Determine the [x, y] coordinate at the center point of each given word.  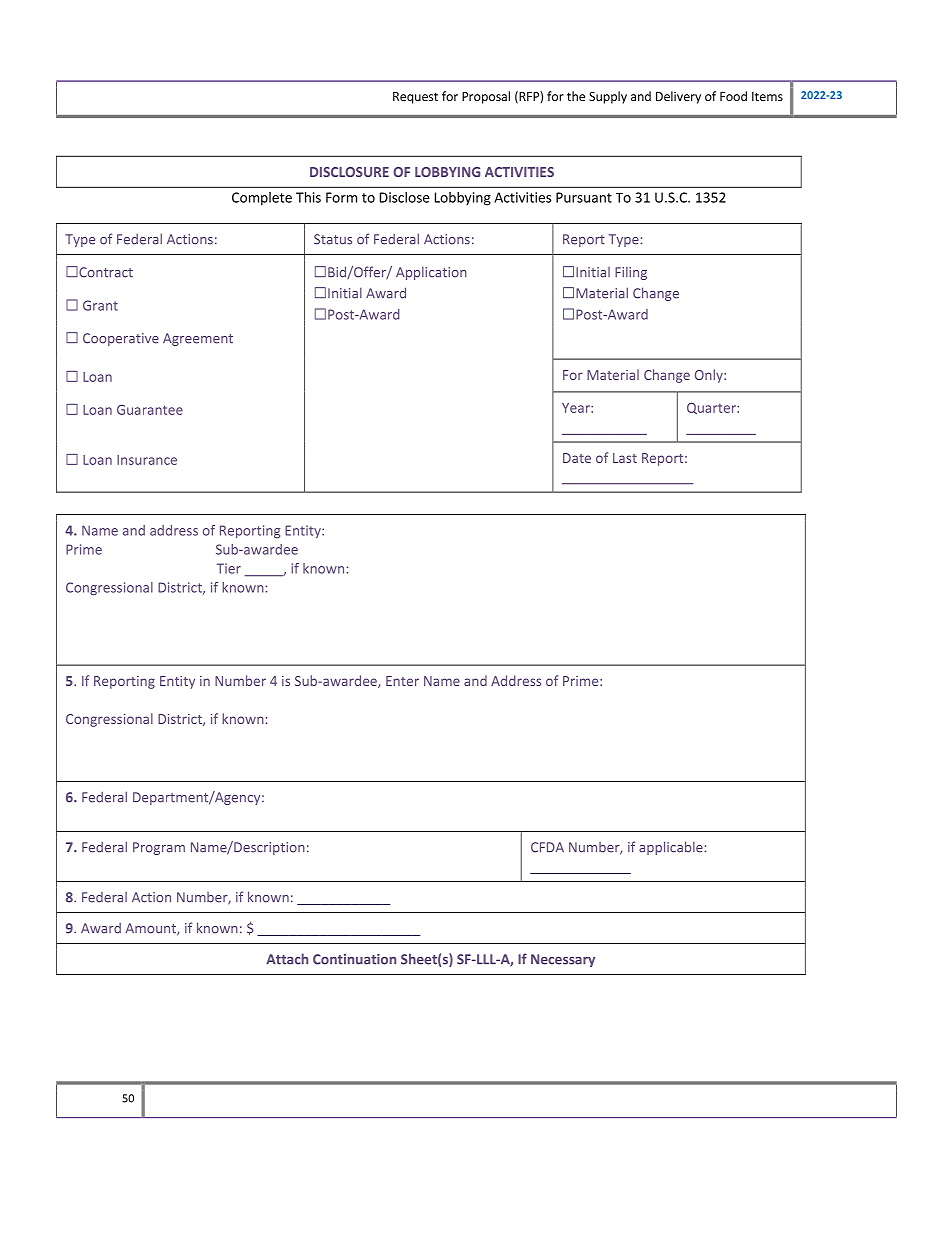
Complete [262, 199]
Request [415, 98]
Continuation [354, 959]
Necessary [563, 960]
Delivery [678, 97]
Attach [287, 959]
